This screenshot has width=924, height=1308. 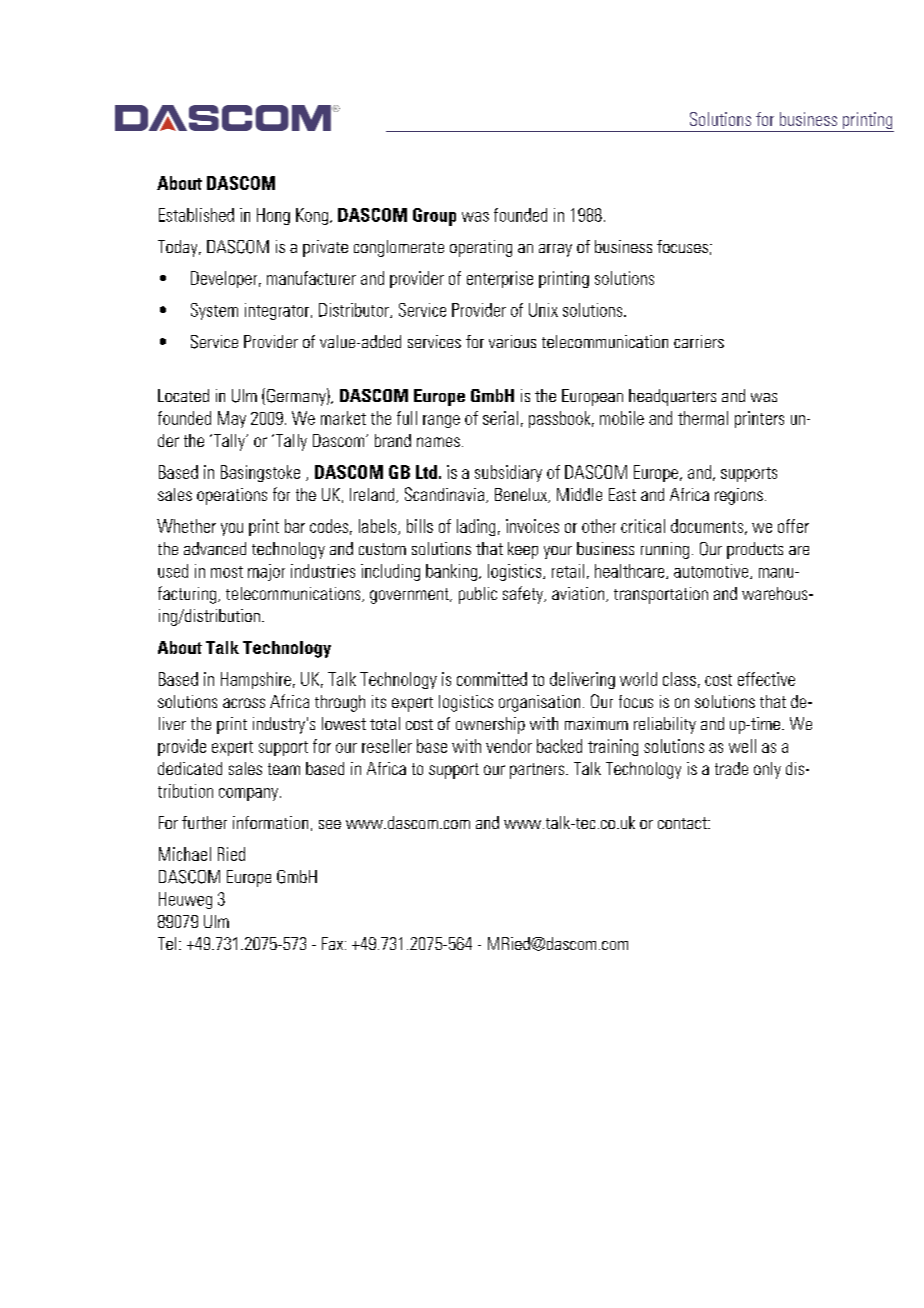 I want to click on see, so click(x=330, y=824).
